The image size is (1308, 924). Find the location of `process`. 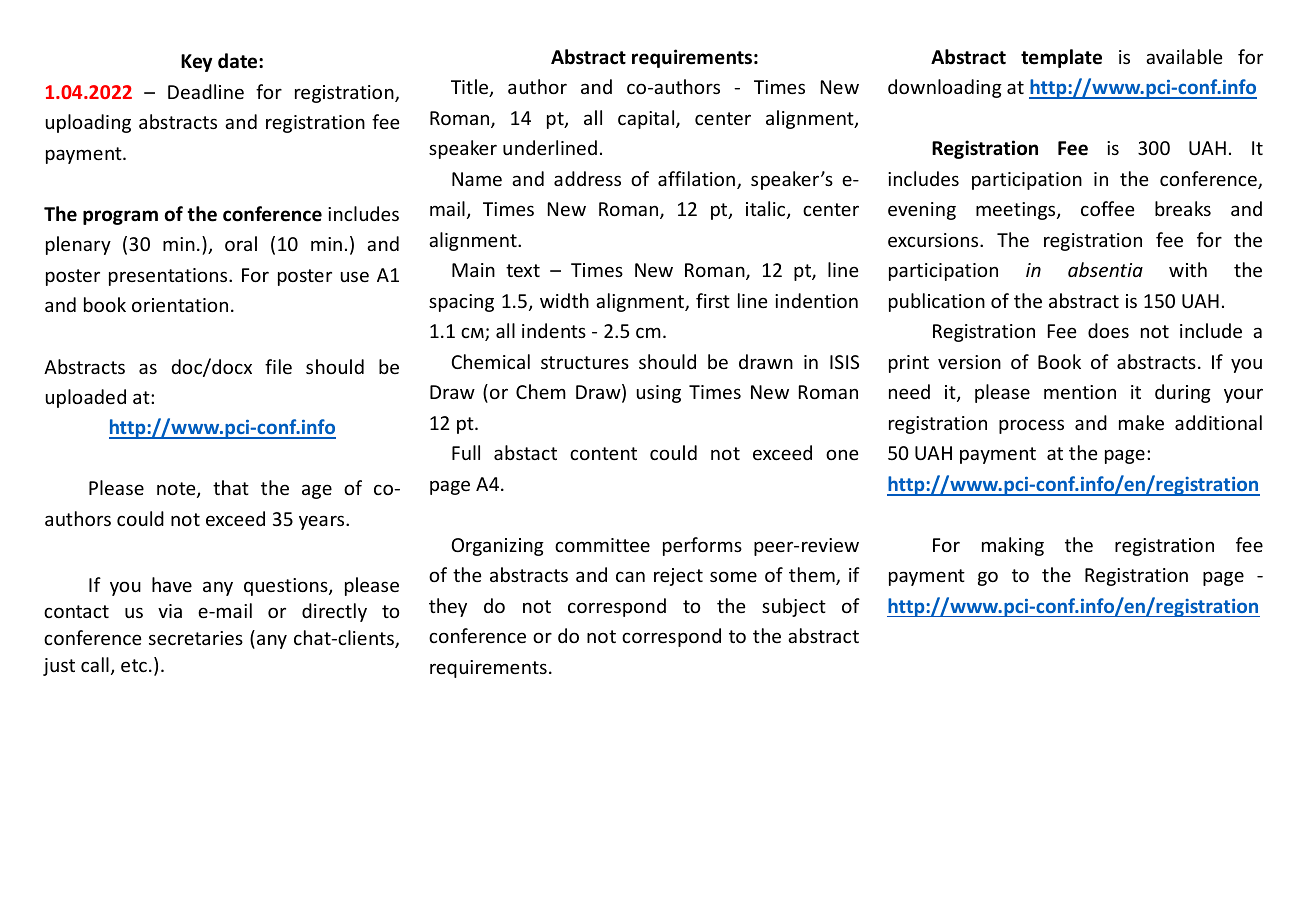

process is located at coordinates (1031, 426).
